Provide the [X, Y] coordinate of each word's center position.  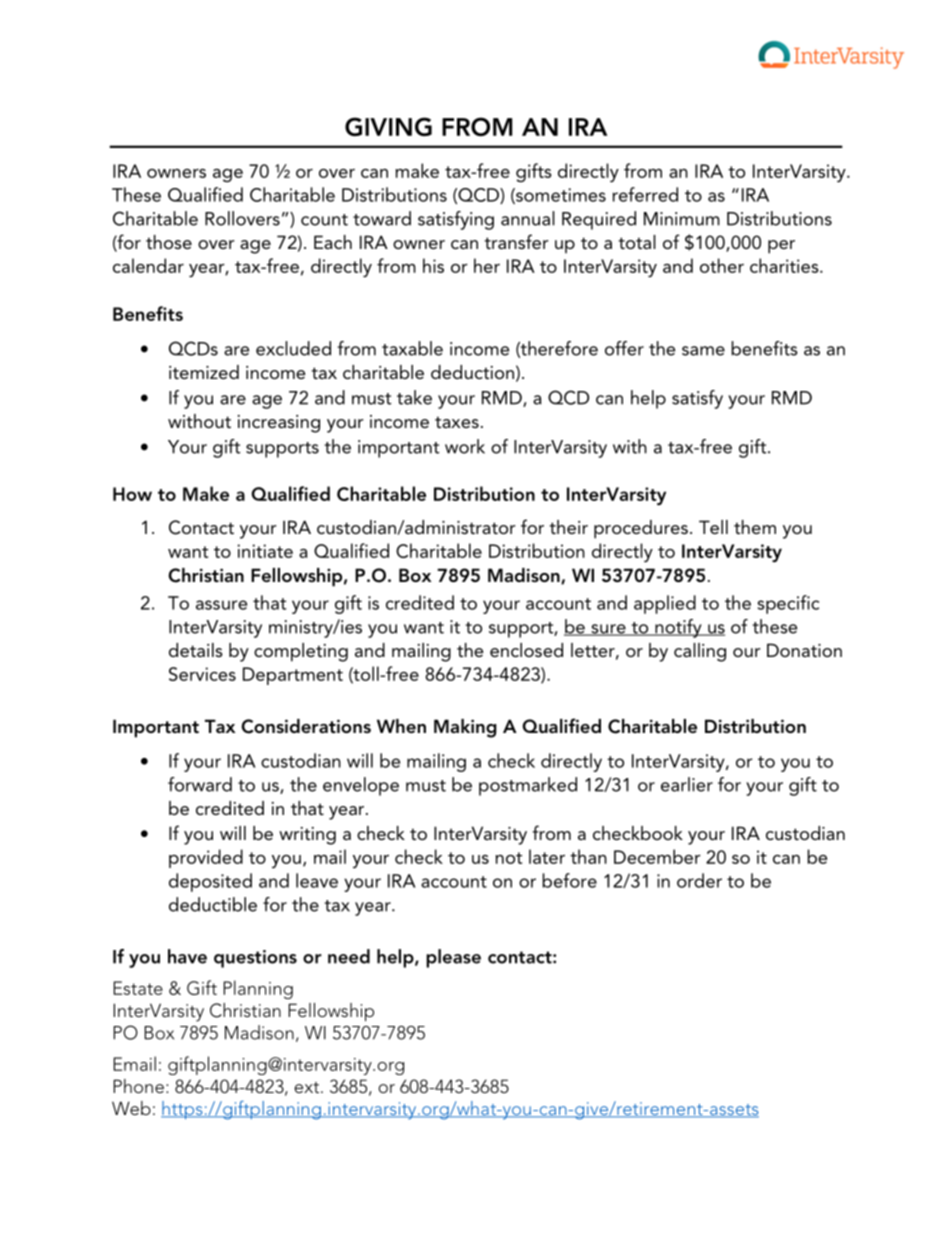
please [453, 958]
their [568, 527]
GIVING [388, 126]
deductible [213, 904]
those [169, 242]
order [699, 880]
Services [202, 674]
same [703, 351]
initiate [265, 551]
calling [700, 652]
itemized [204, 372]
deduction [472, 372]
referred [645, 194]
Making [465, 728]
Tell [713, 527]
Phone [139, 1086]
